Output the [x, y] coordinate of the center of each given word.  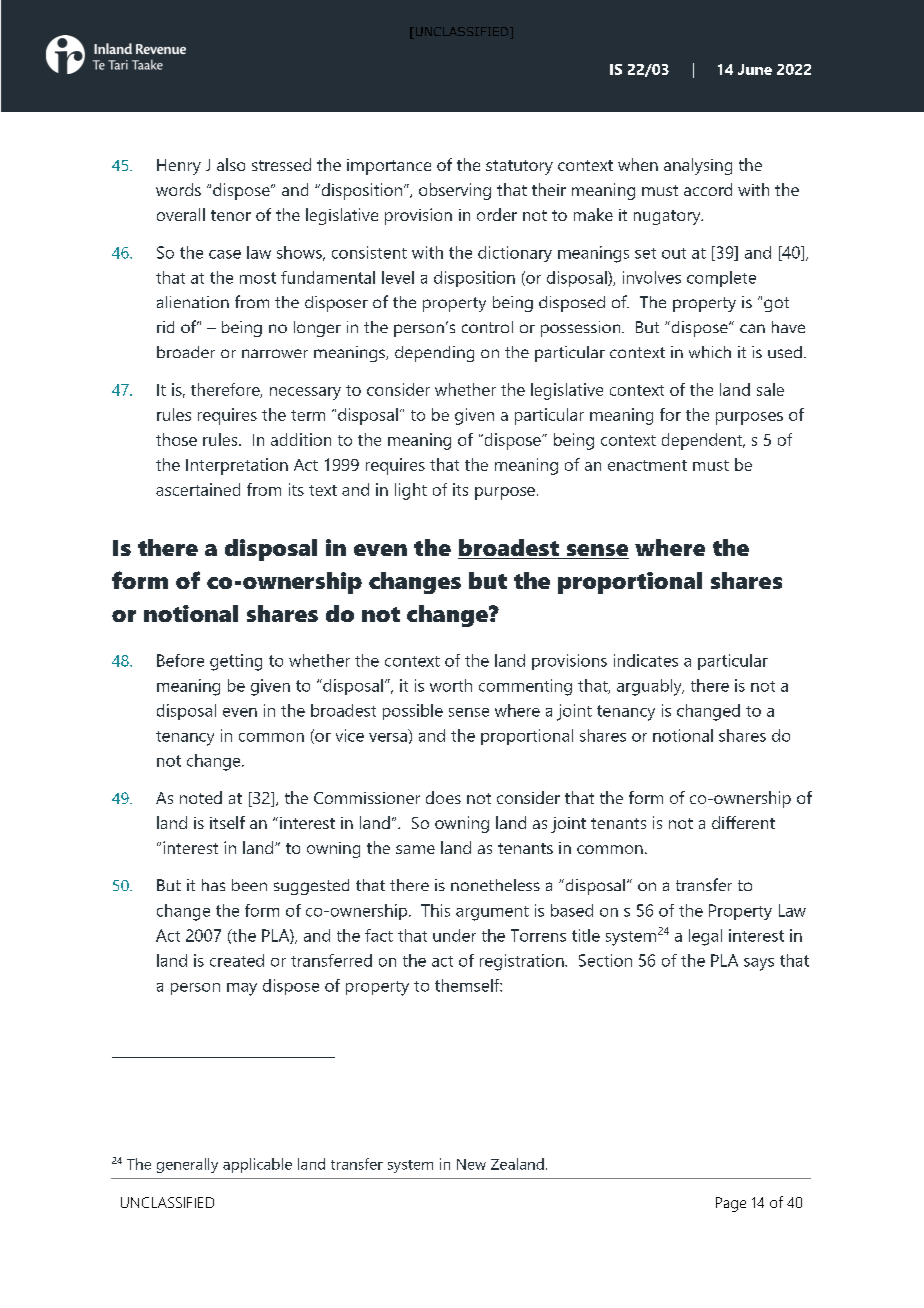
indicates [646, 660]
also [231, 164]
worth [451, 685]
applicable [257, 1165]
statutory [519, 167]
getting [236, 662]
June [755, 69]
